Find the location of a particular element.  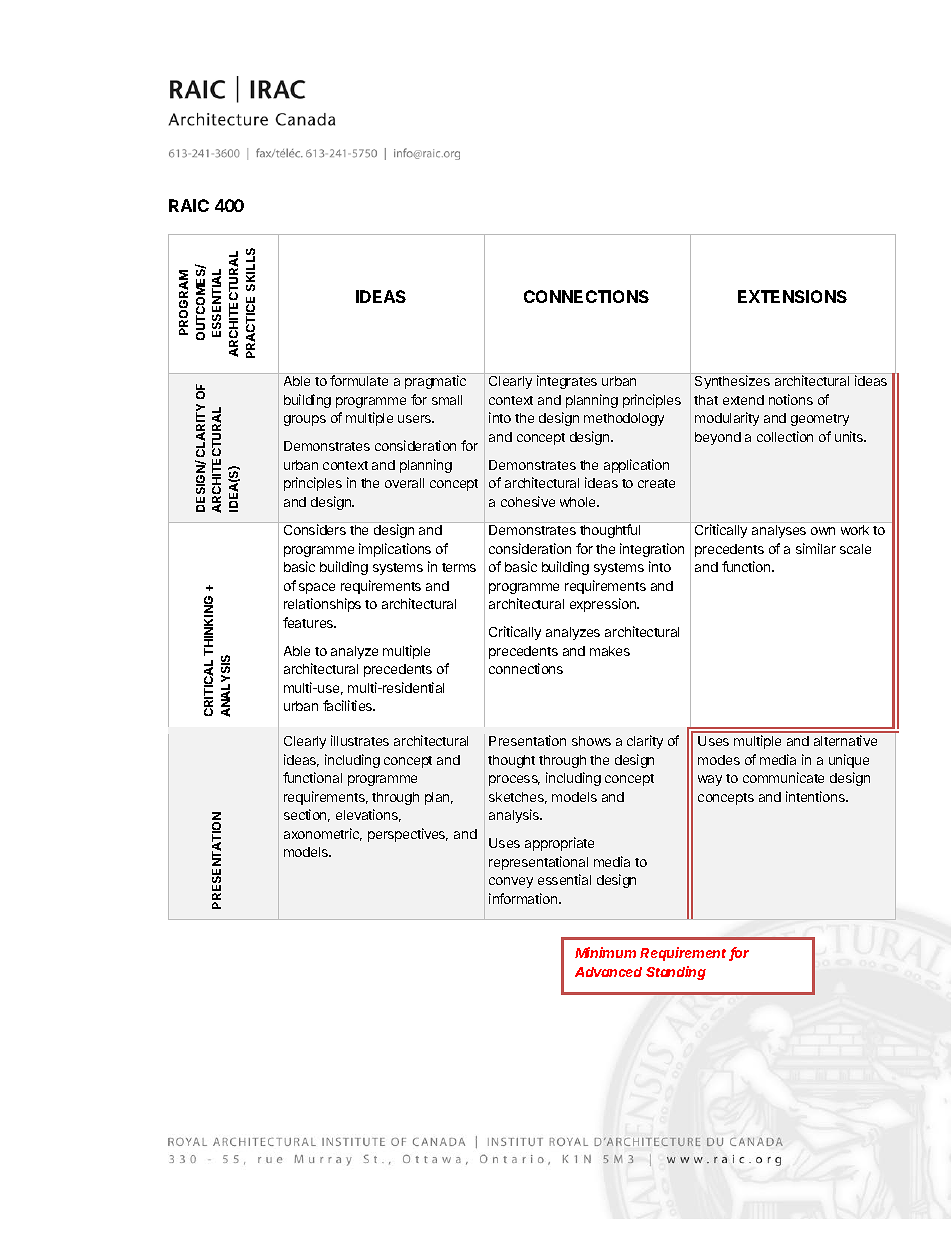

EXTENSIONS is located at coordinates (792, 296).
